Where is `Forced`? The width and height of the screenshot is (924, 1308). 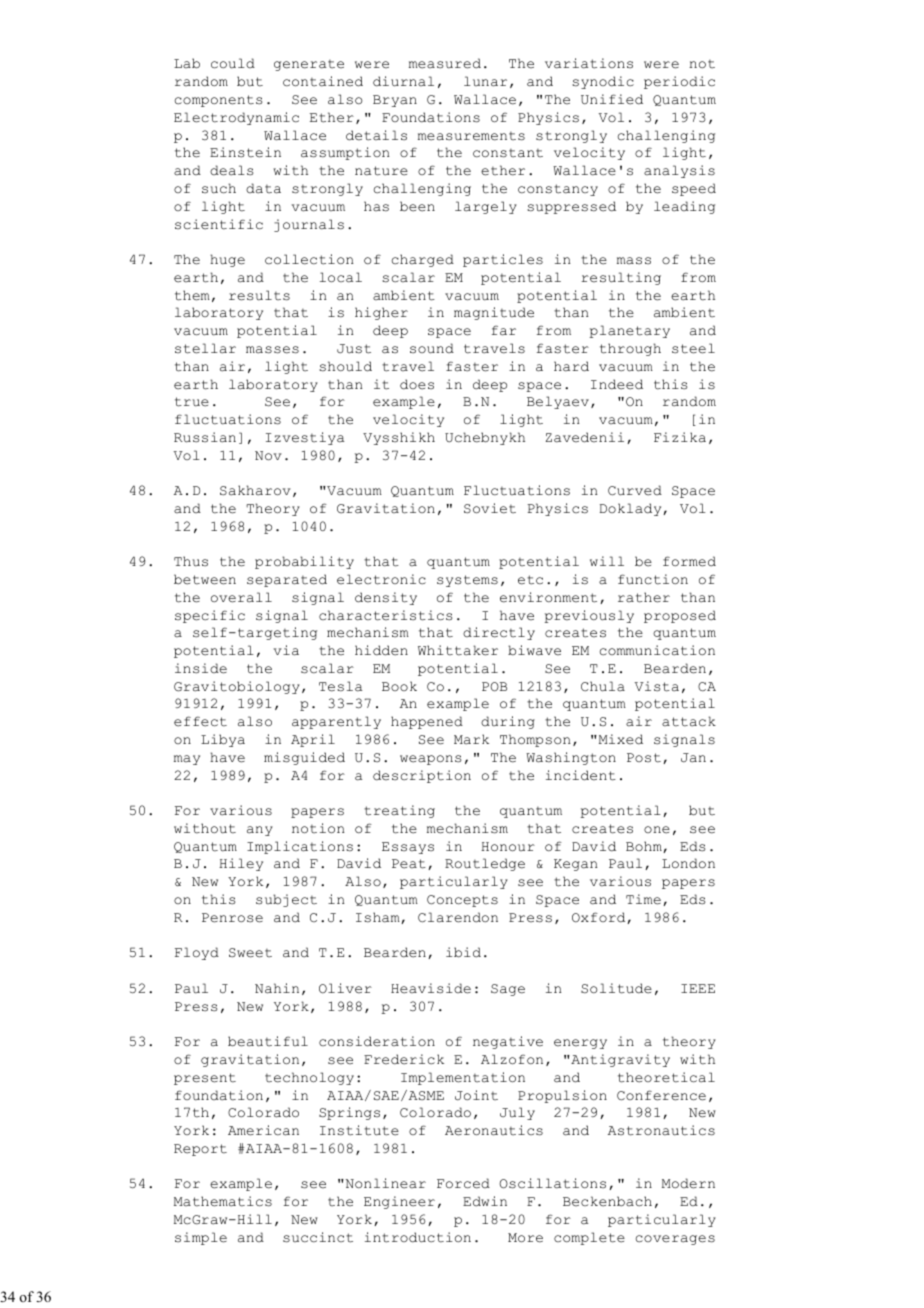
Forced is located at coordinates (463, 1183).
